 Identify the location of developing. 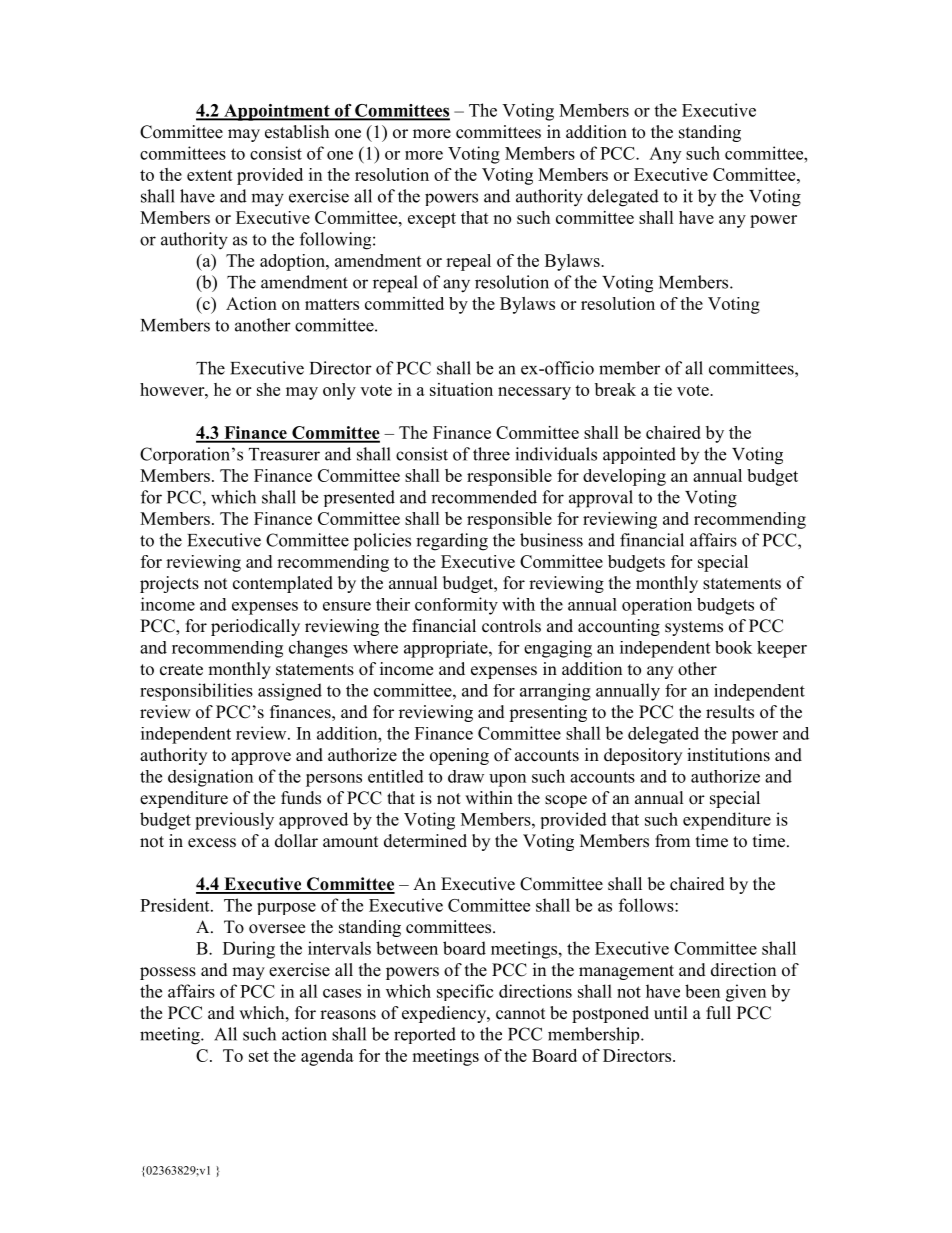
(624, 477).
